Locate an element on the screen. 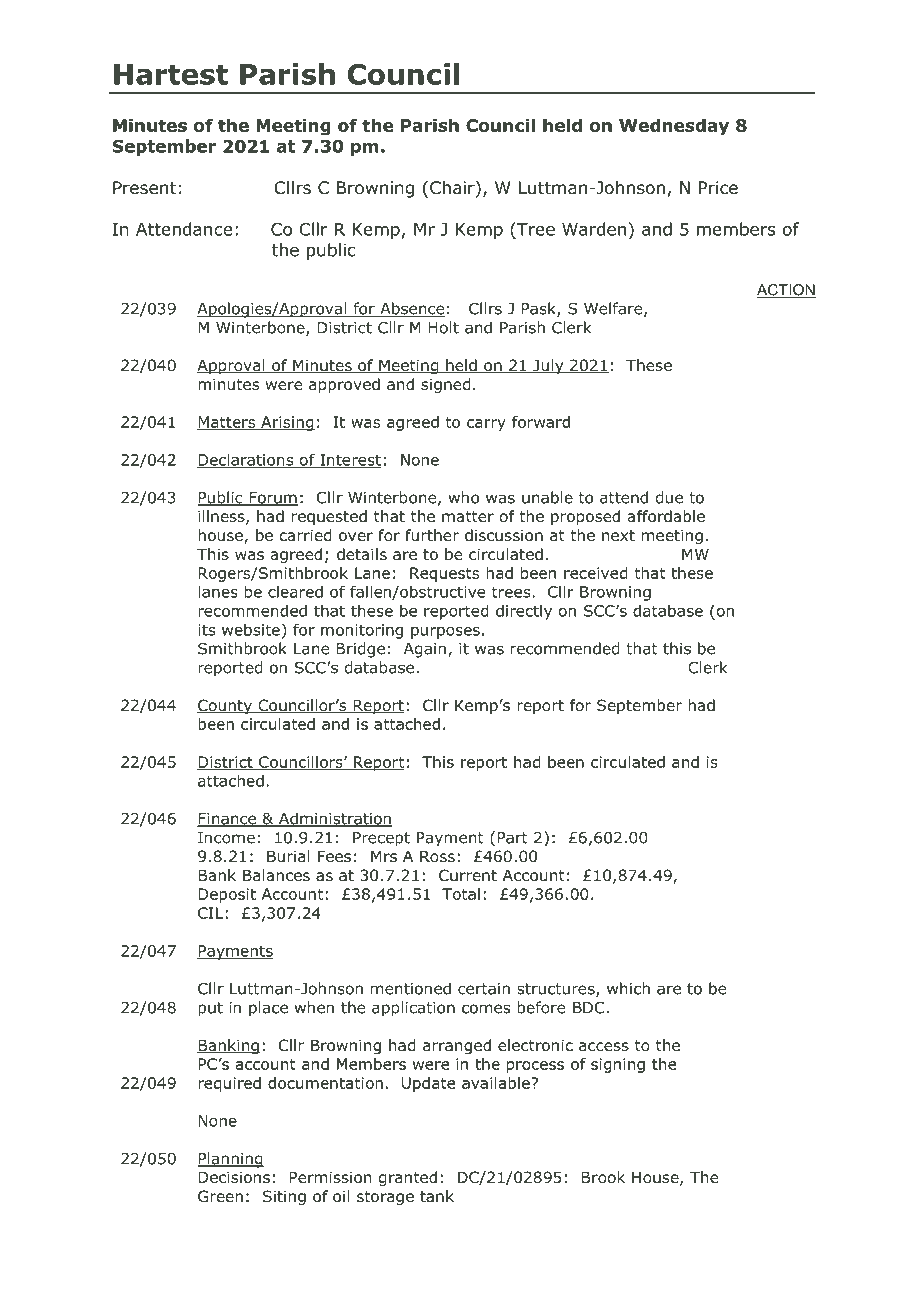  Present is located at coordinates (144, 187).
